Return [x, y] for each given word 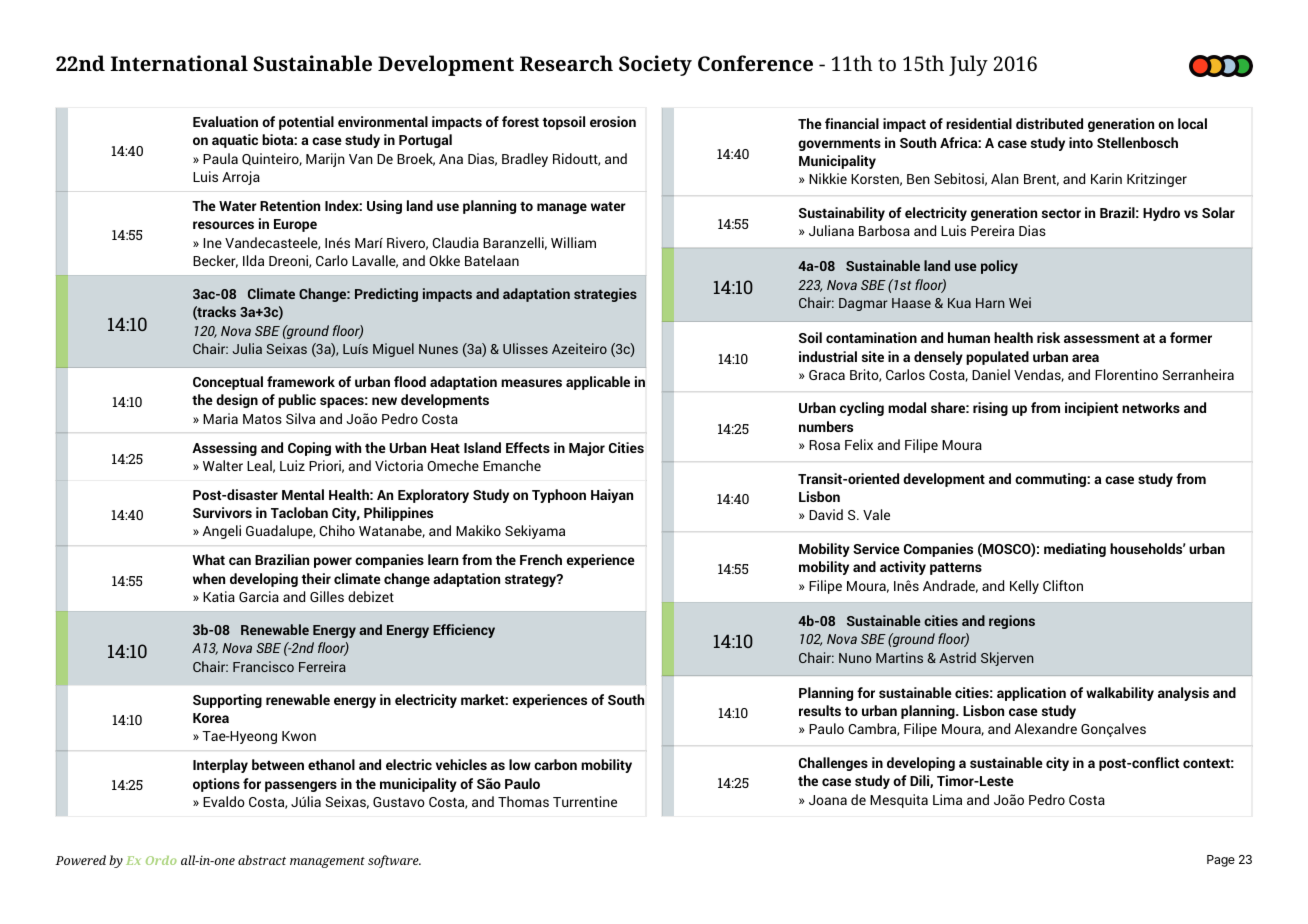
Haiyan [612, 496]
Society [655, 65]
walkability [1120, 694]
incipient [1091, 409]
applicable [598, 383]
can [240, 561]
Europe [295, 225]
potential [306, 123]
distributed [1049, 123]
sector [1061, 213]
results [820, 710]
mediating [1075, 550]
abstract [262, 860]
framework [301, 381]
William [573, 242]
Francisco [263, 666]
